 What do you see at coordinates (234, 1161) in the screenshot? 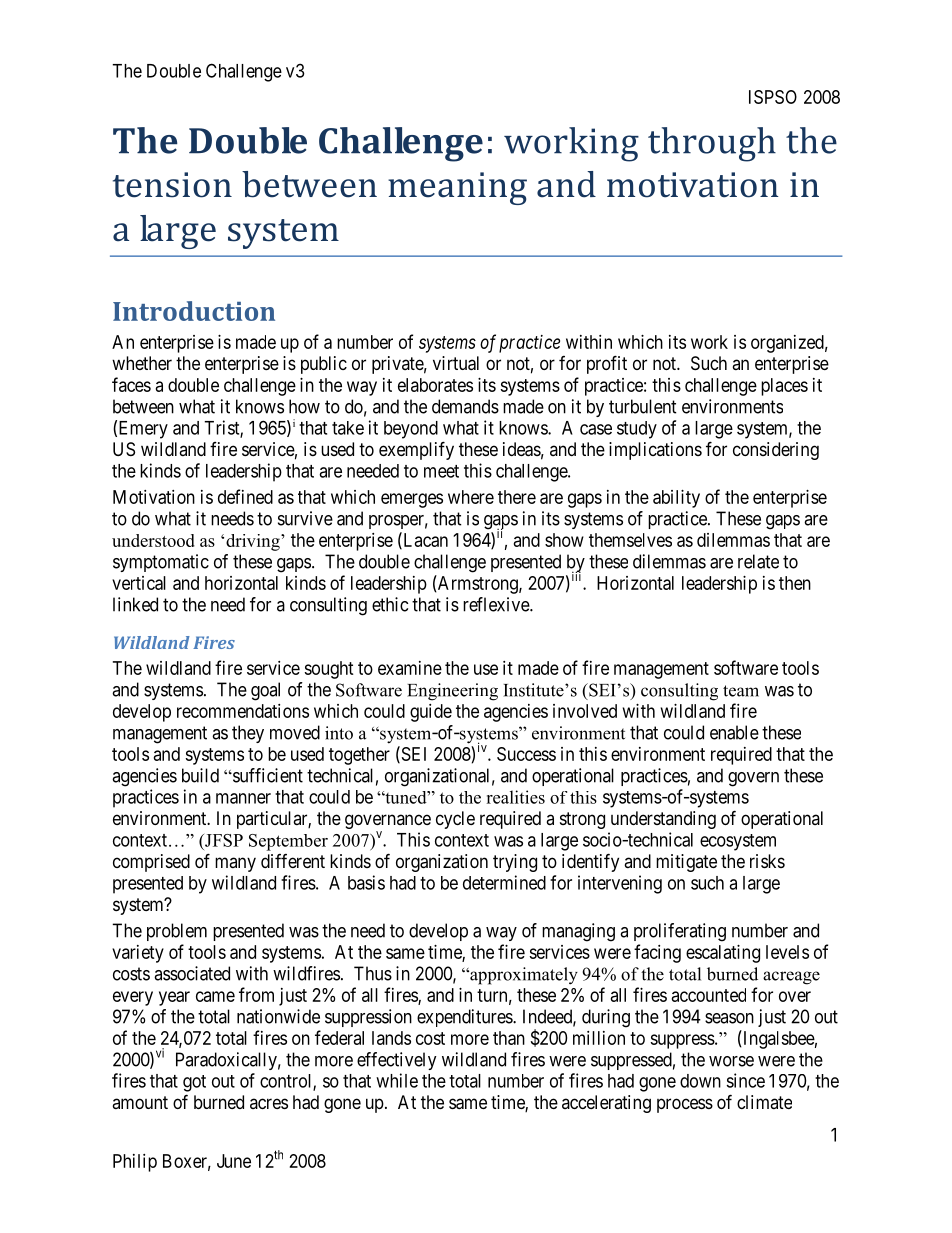
I see `June` at bounding box center [234, 1161].
